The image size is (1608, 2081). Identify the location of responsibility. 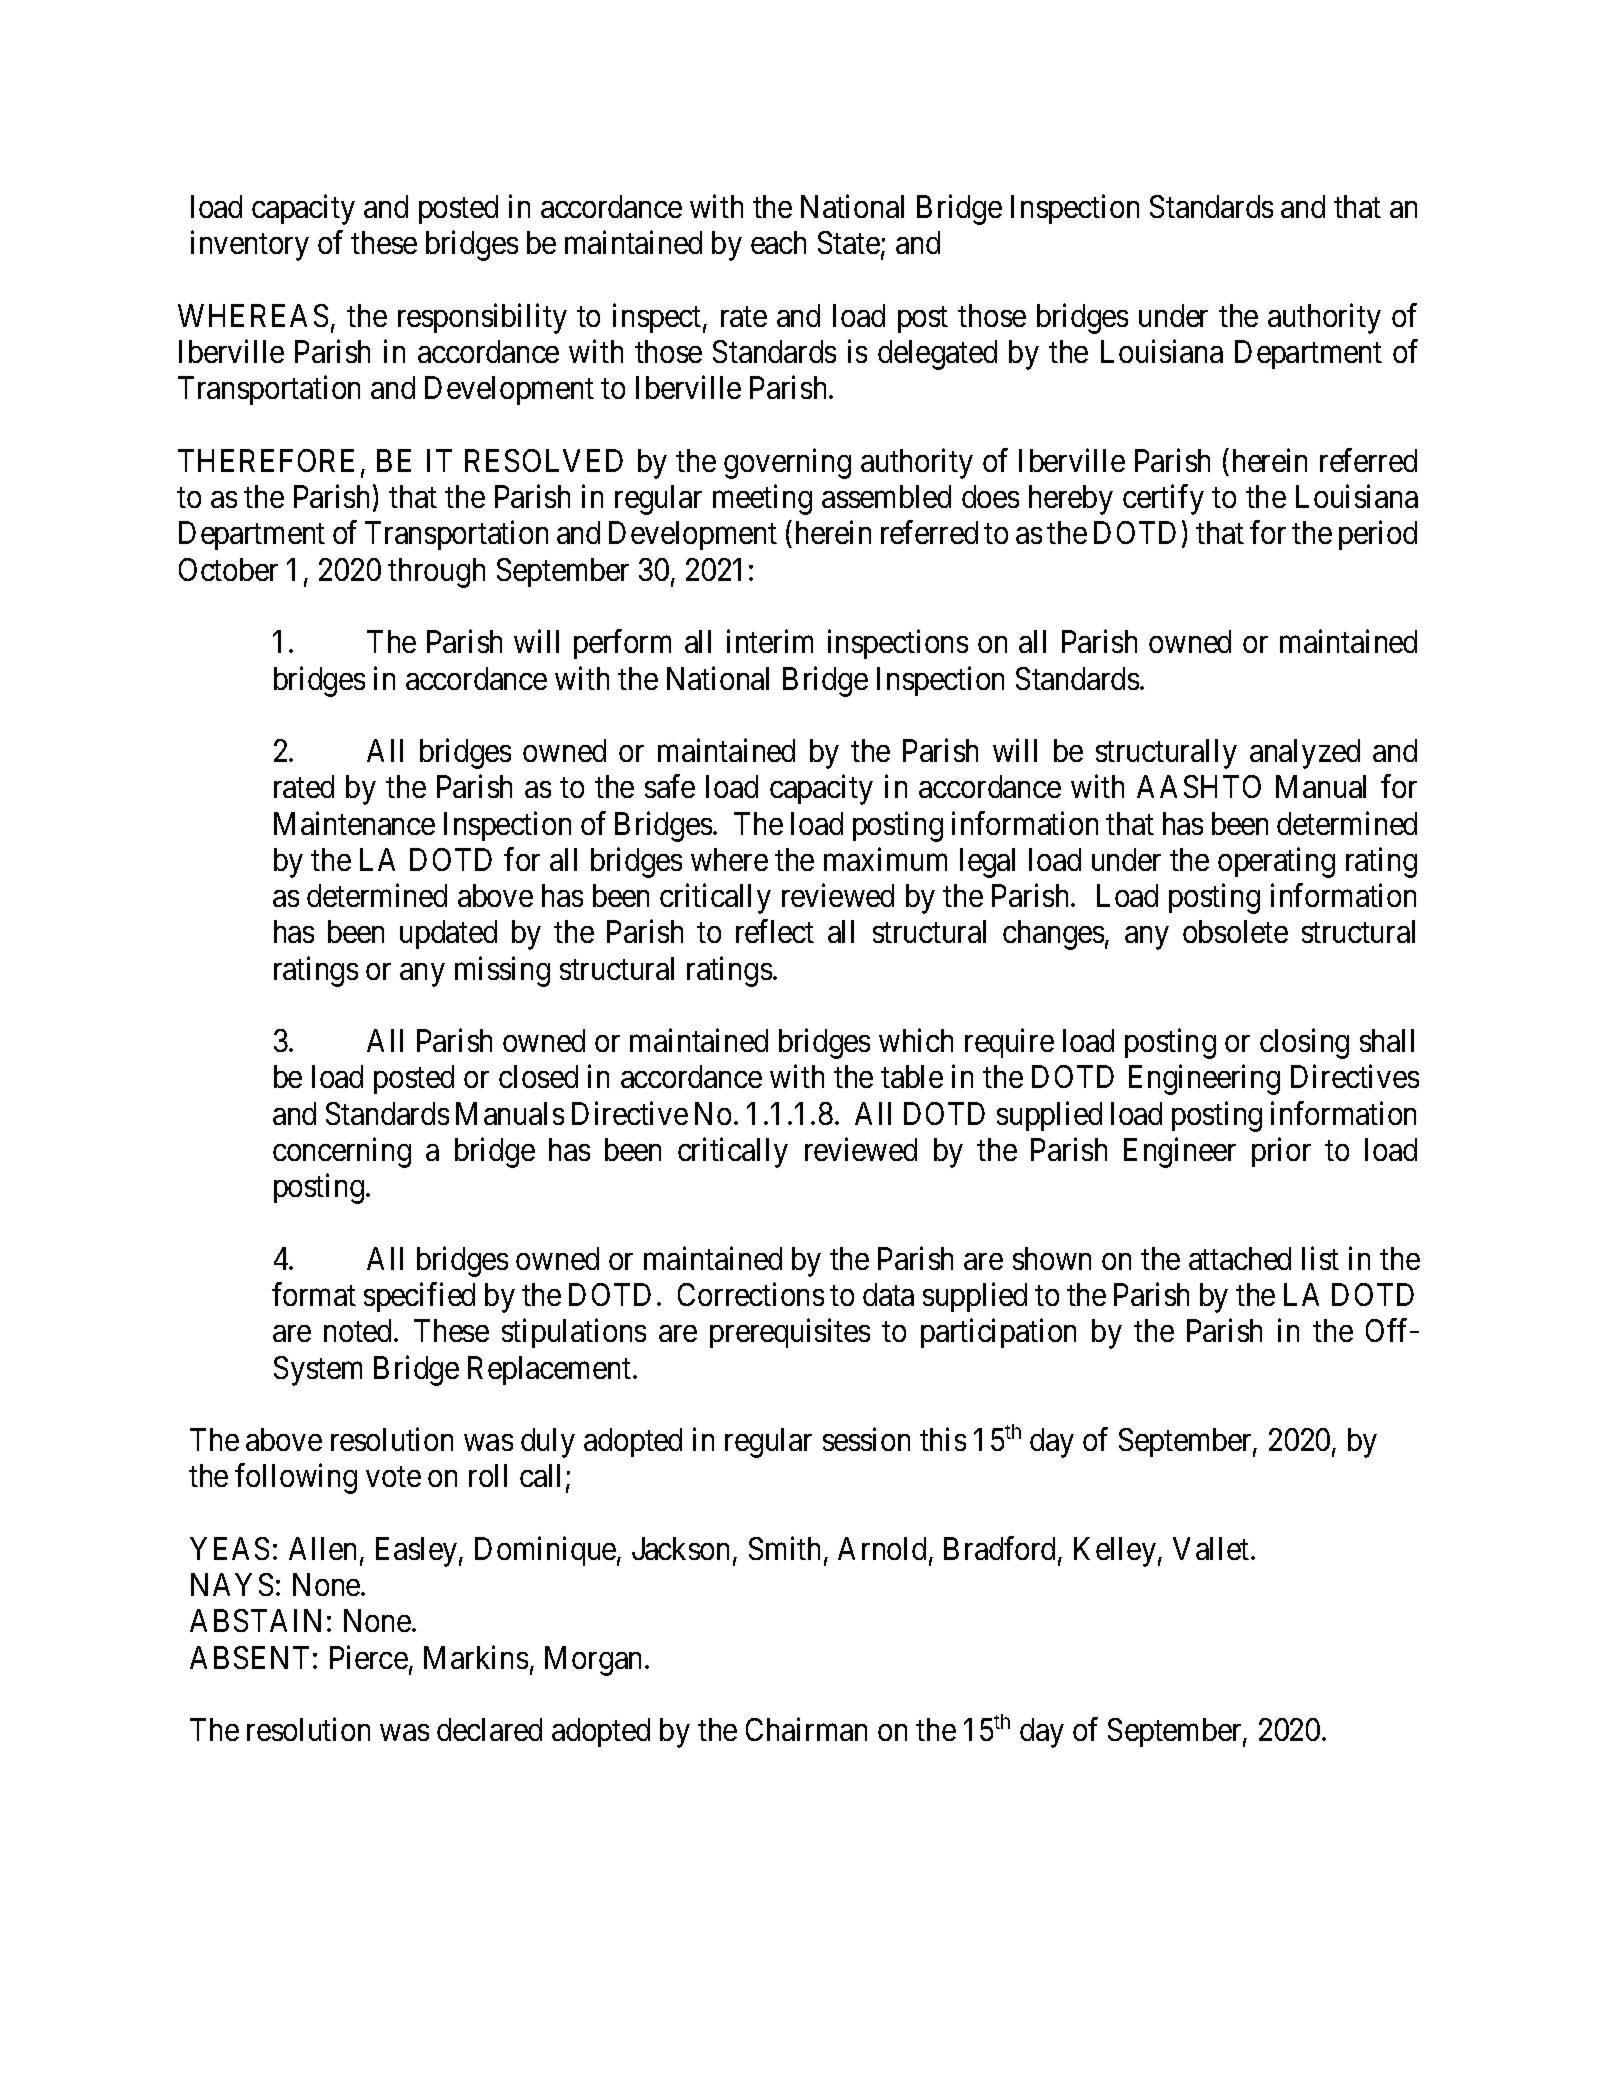
(482, 318).
